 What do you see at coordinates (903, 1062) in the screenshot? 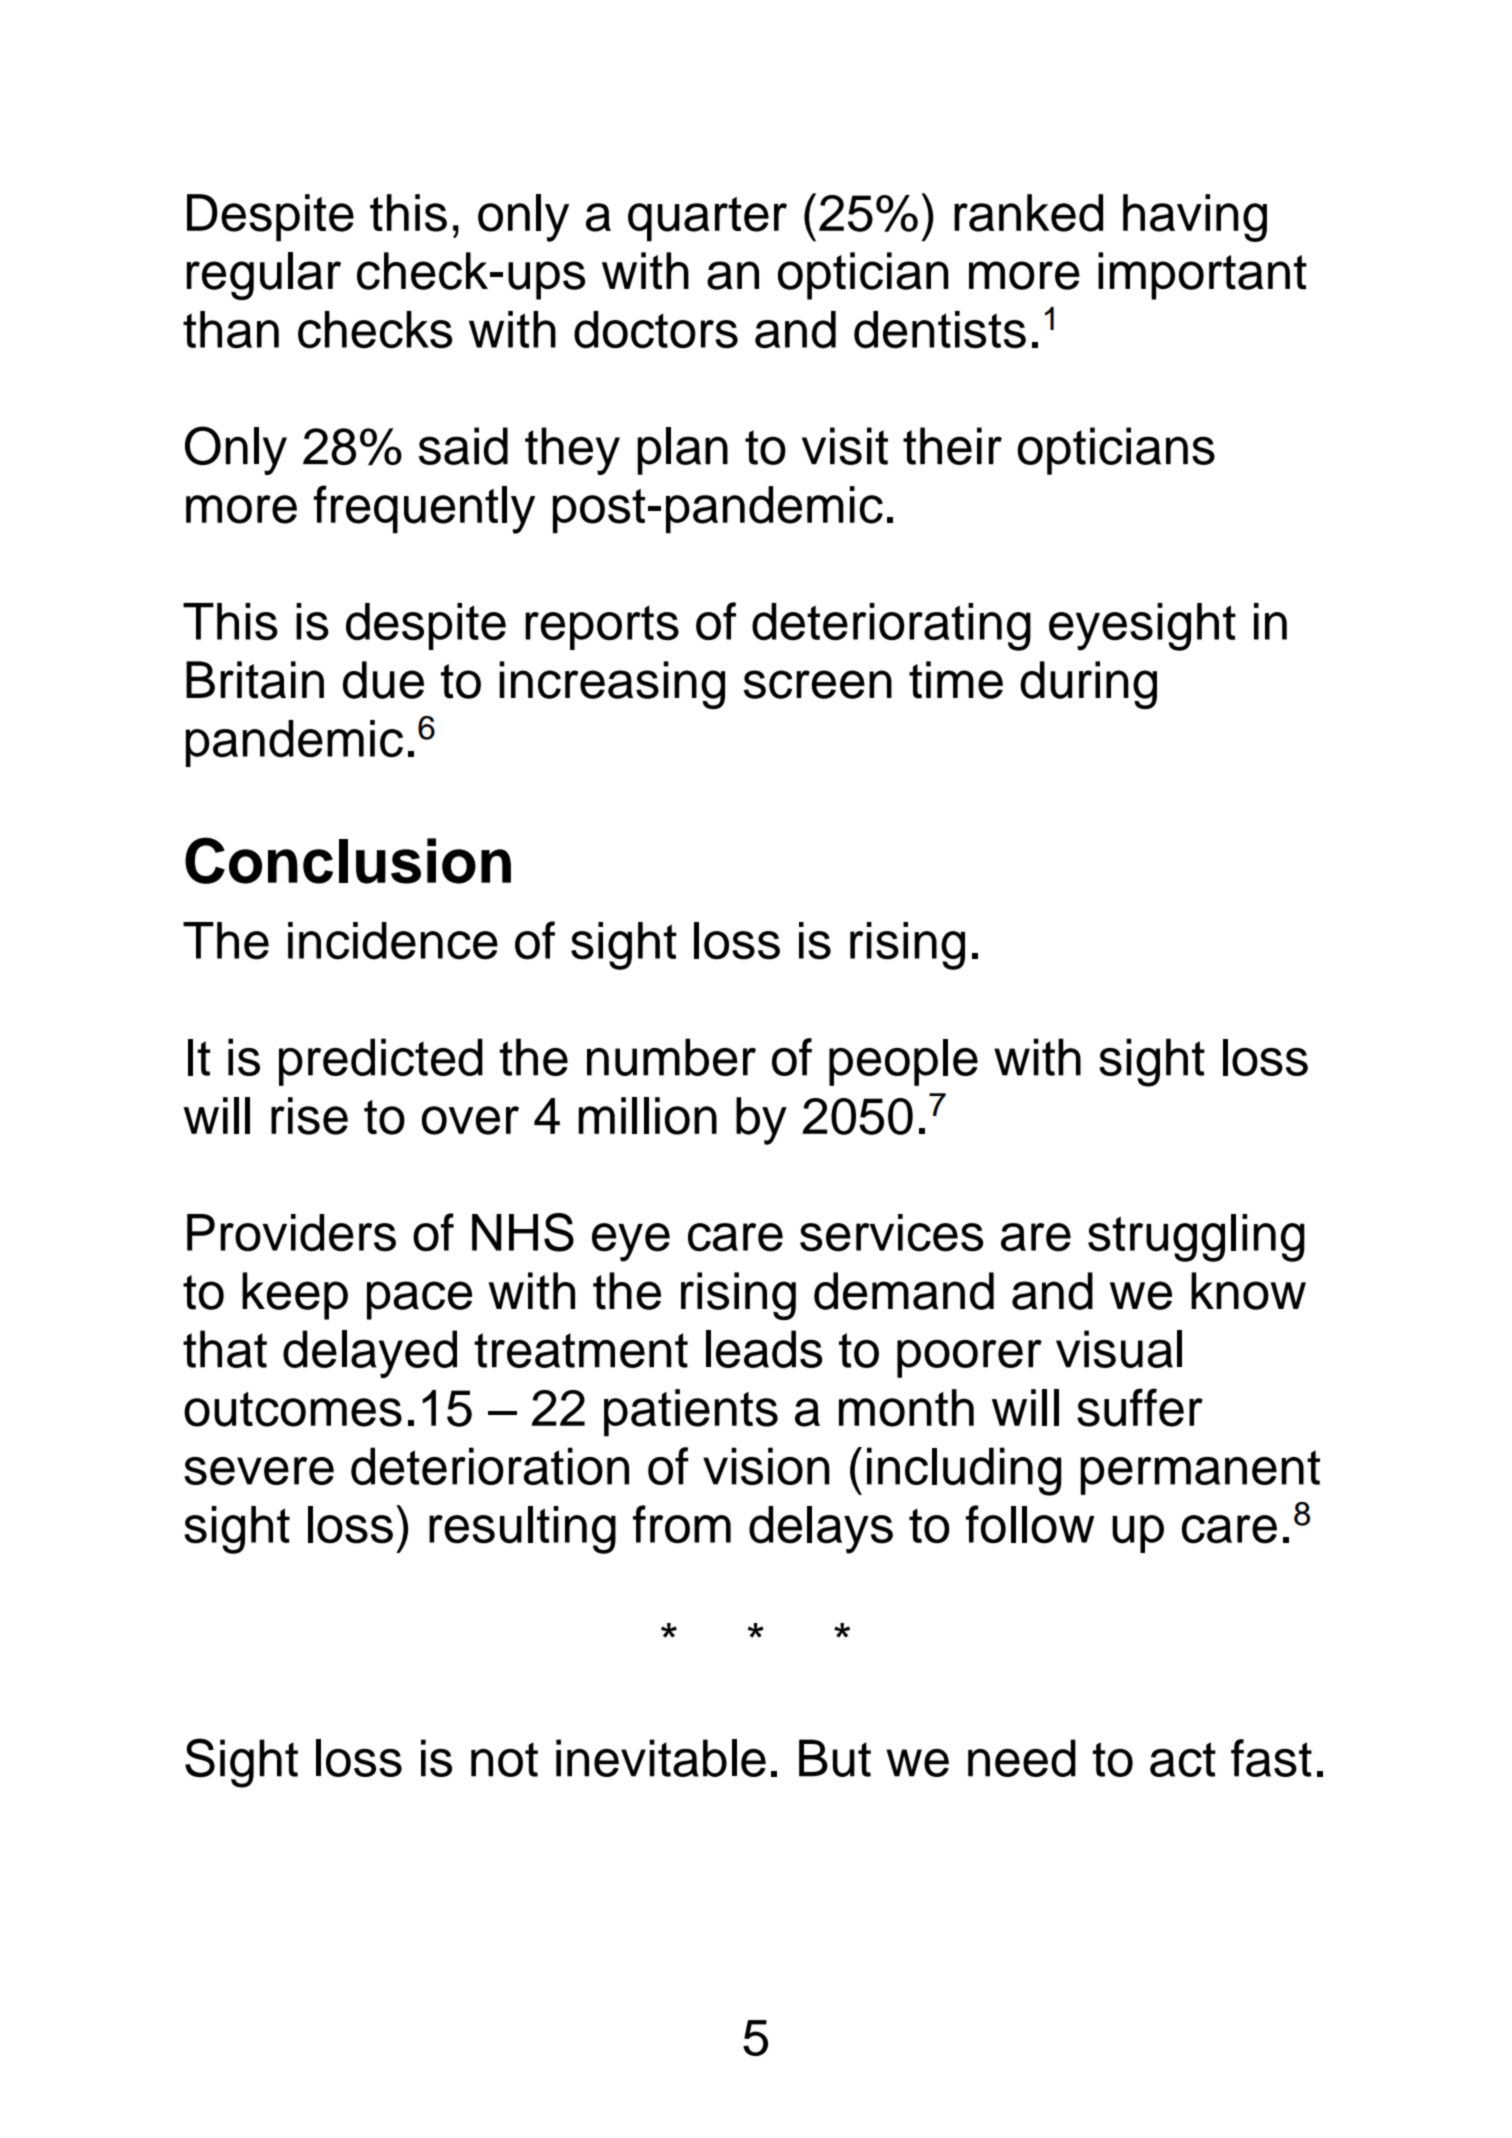
I see `people` at bounding box center [903, 1062].
